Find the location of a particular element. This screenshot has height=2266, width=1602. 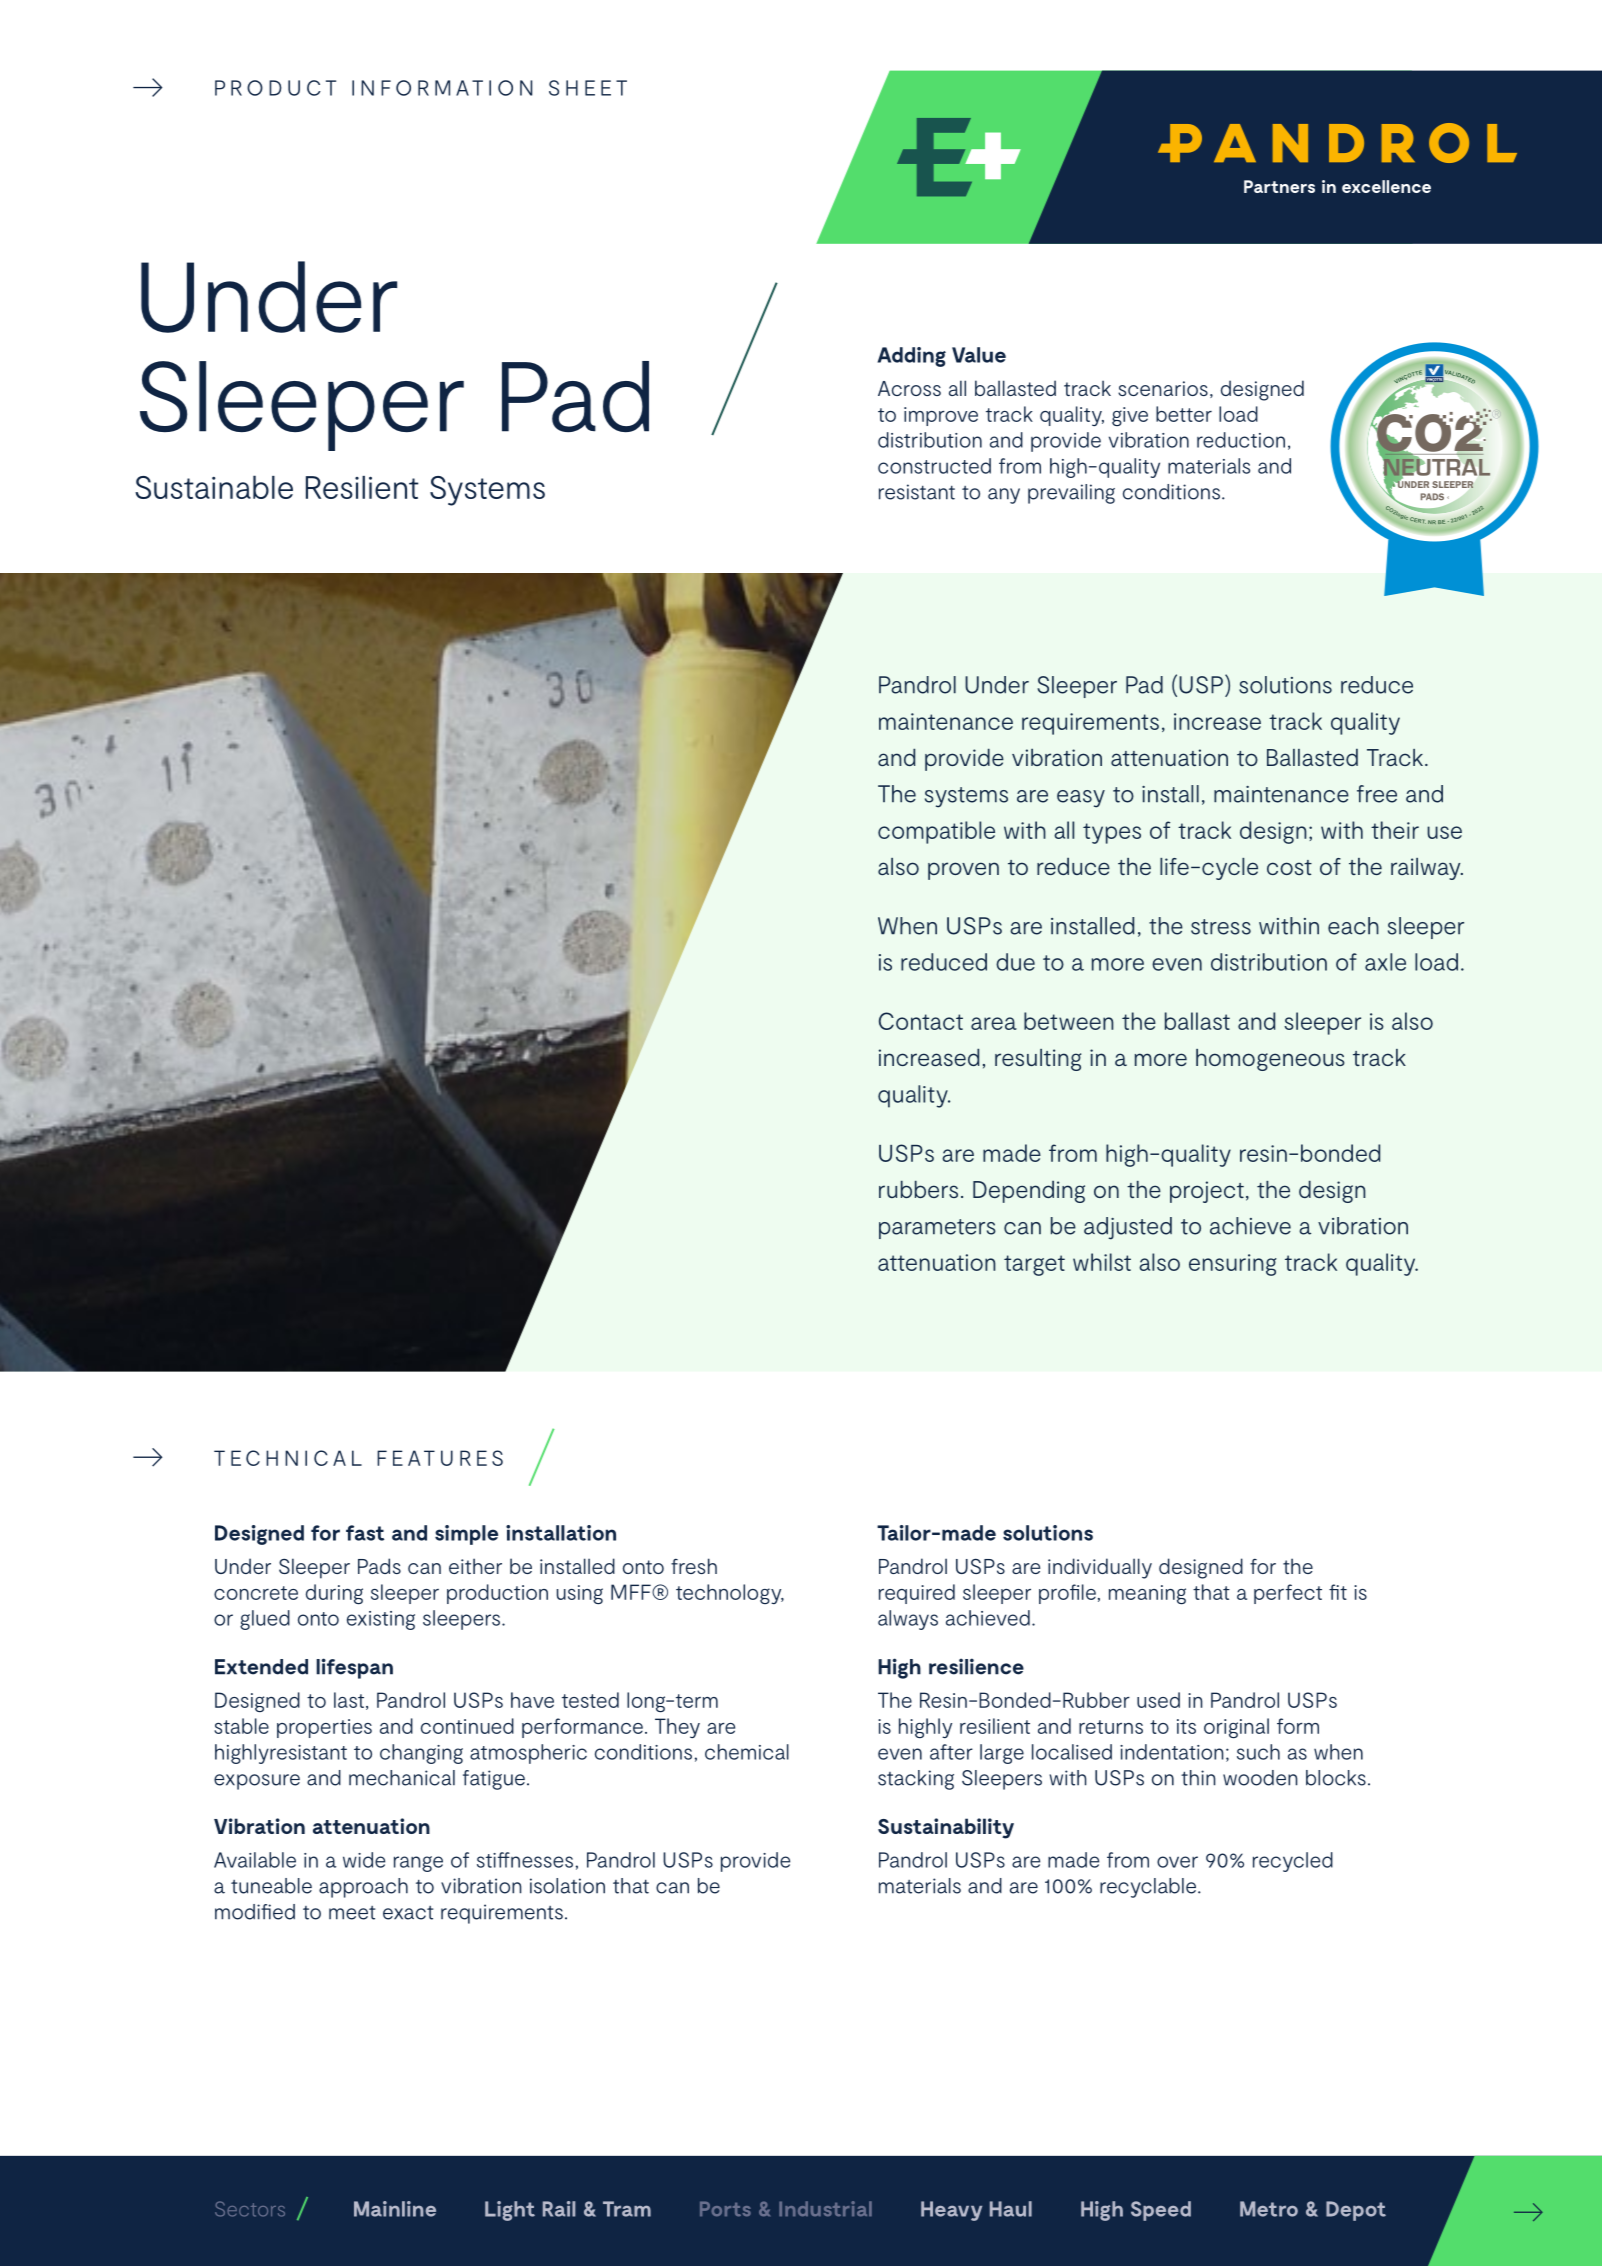

Adding is located at coordinates (911, 357).
